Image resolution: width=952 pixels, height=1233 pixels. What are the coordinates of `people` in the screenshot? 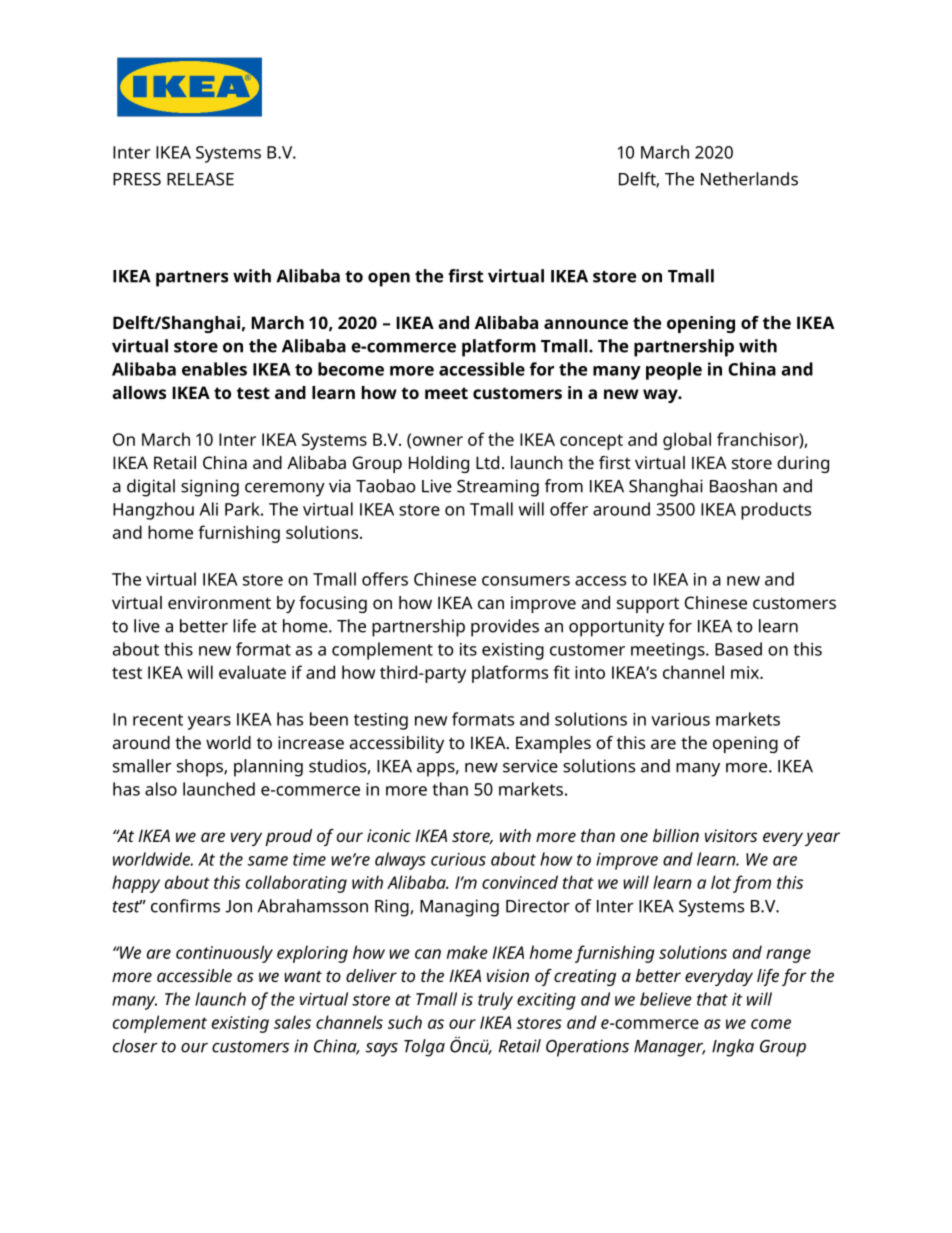 It's located at (674, 371).
